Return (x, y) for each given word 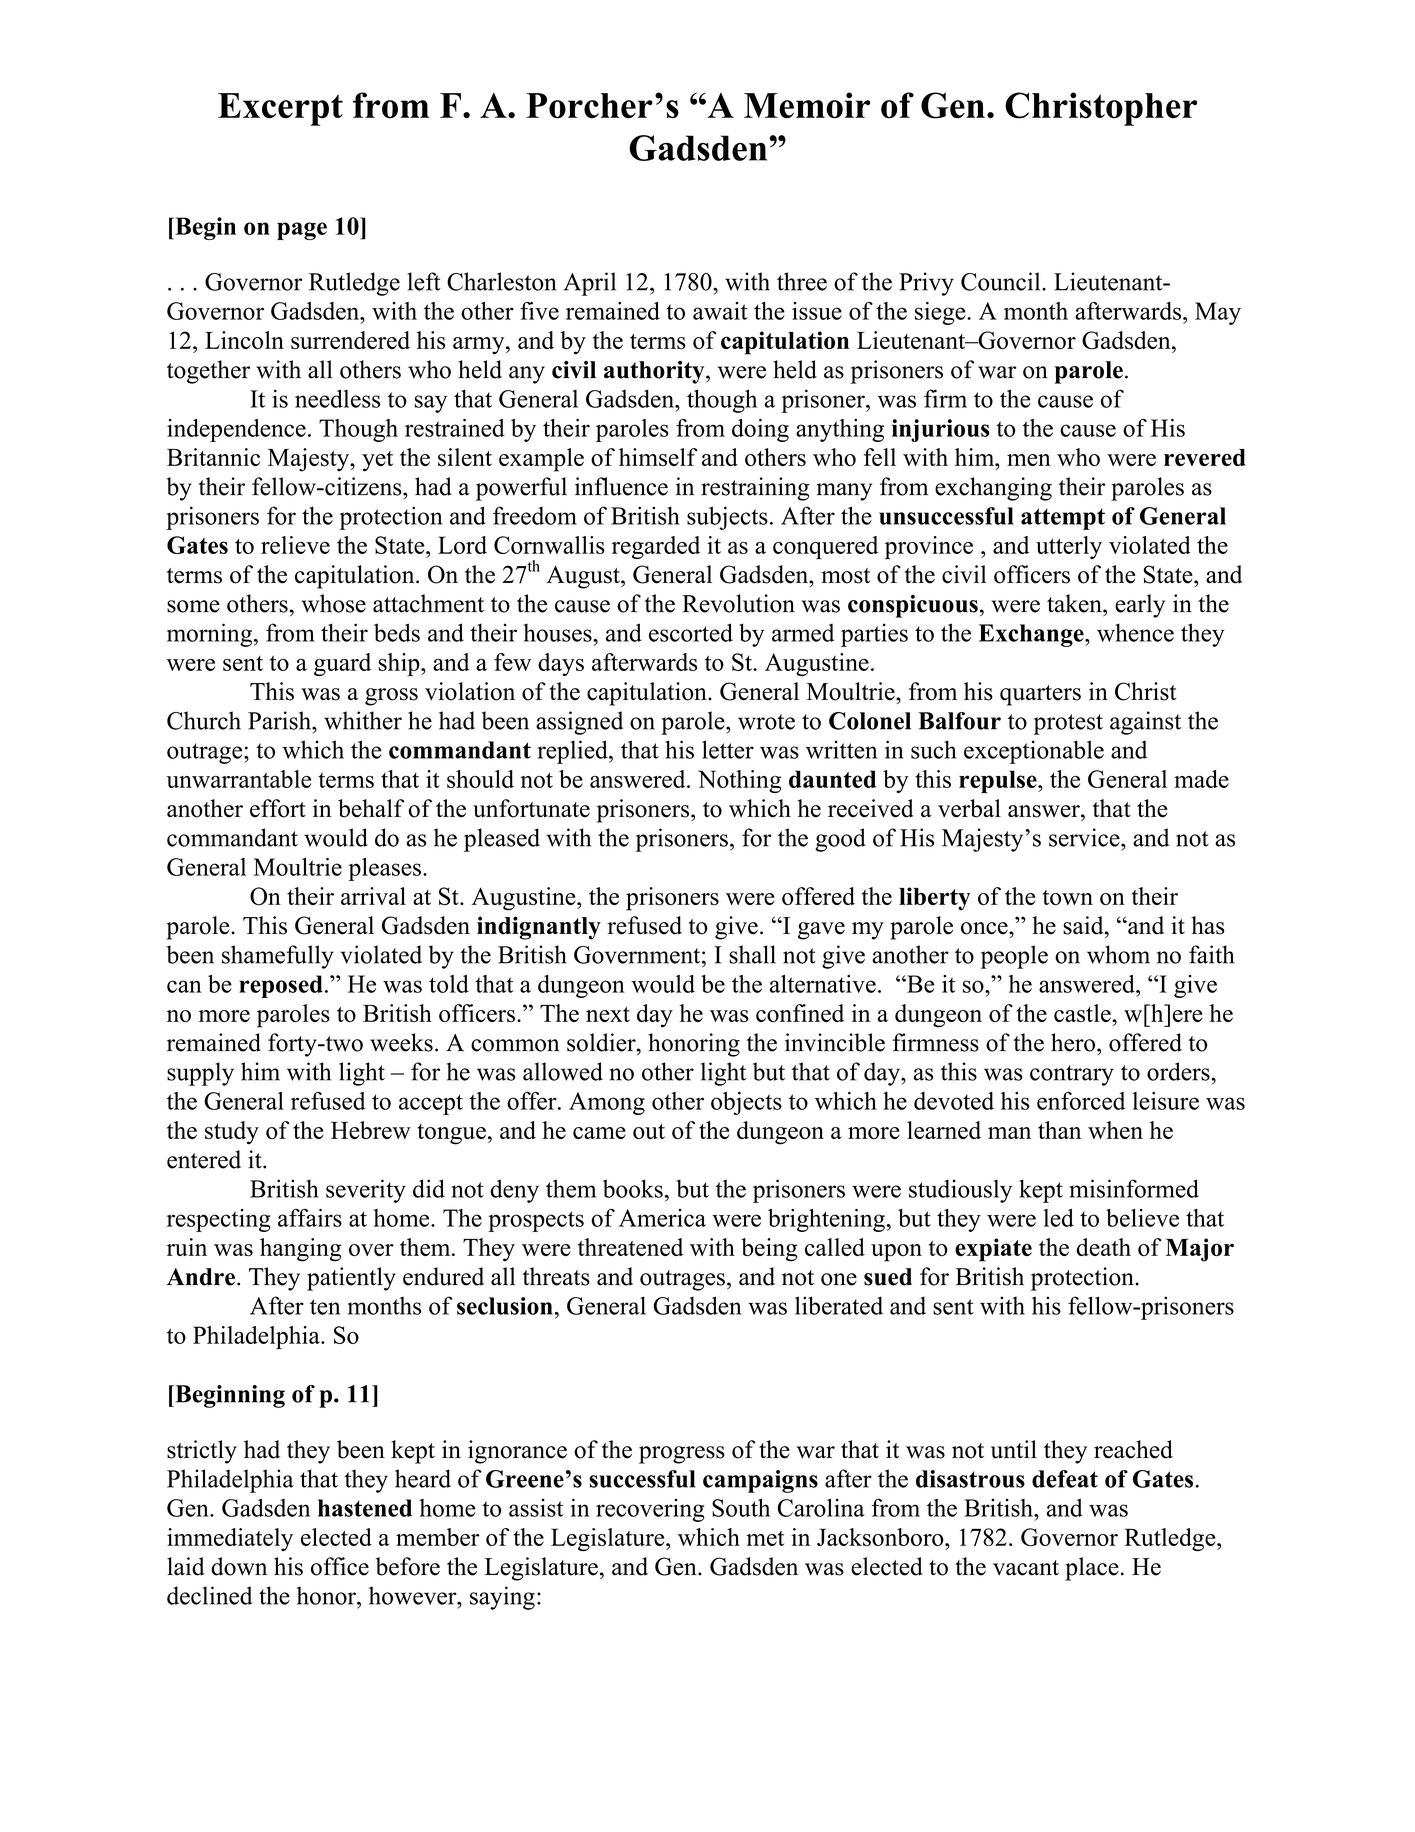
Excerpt (280, 109)
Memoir (807, 105)
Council (1002, 281)
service (1085, 837)
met (765, 1538)
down (239, 1566)
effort (278, 808)
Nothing (739, 781)
